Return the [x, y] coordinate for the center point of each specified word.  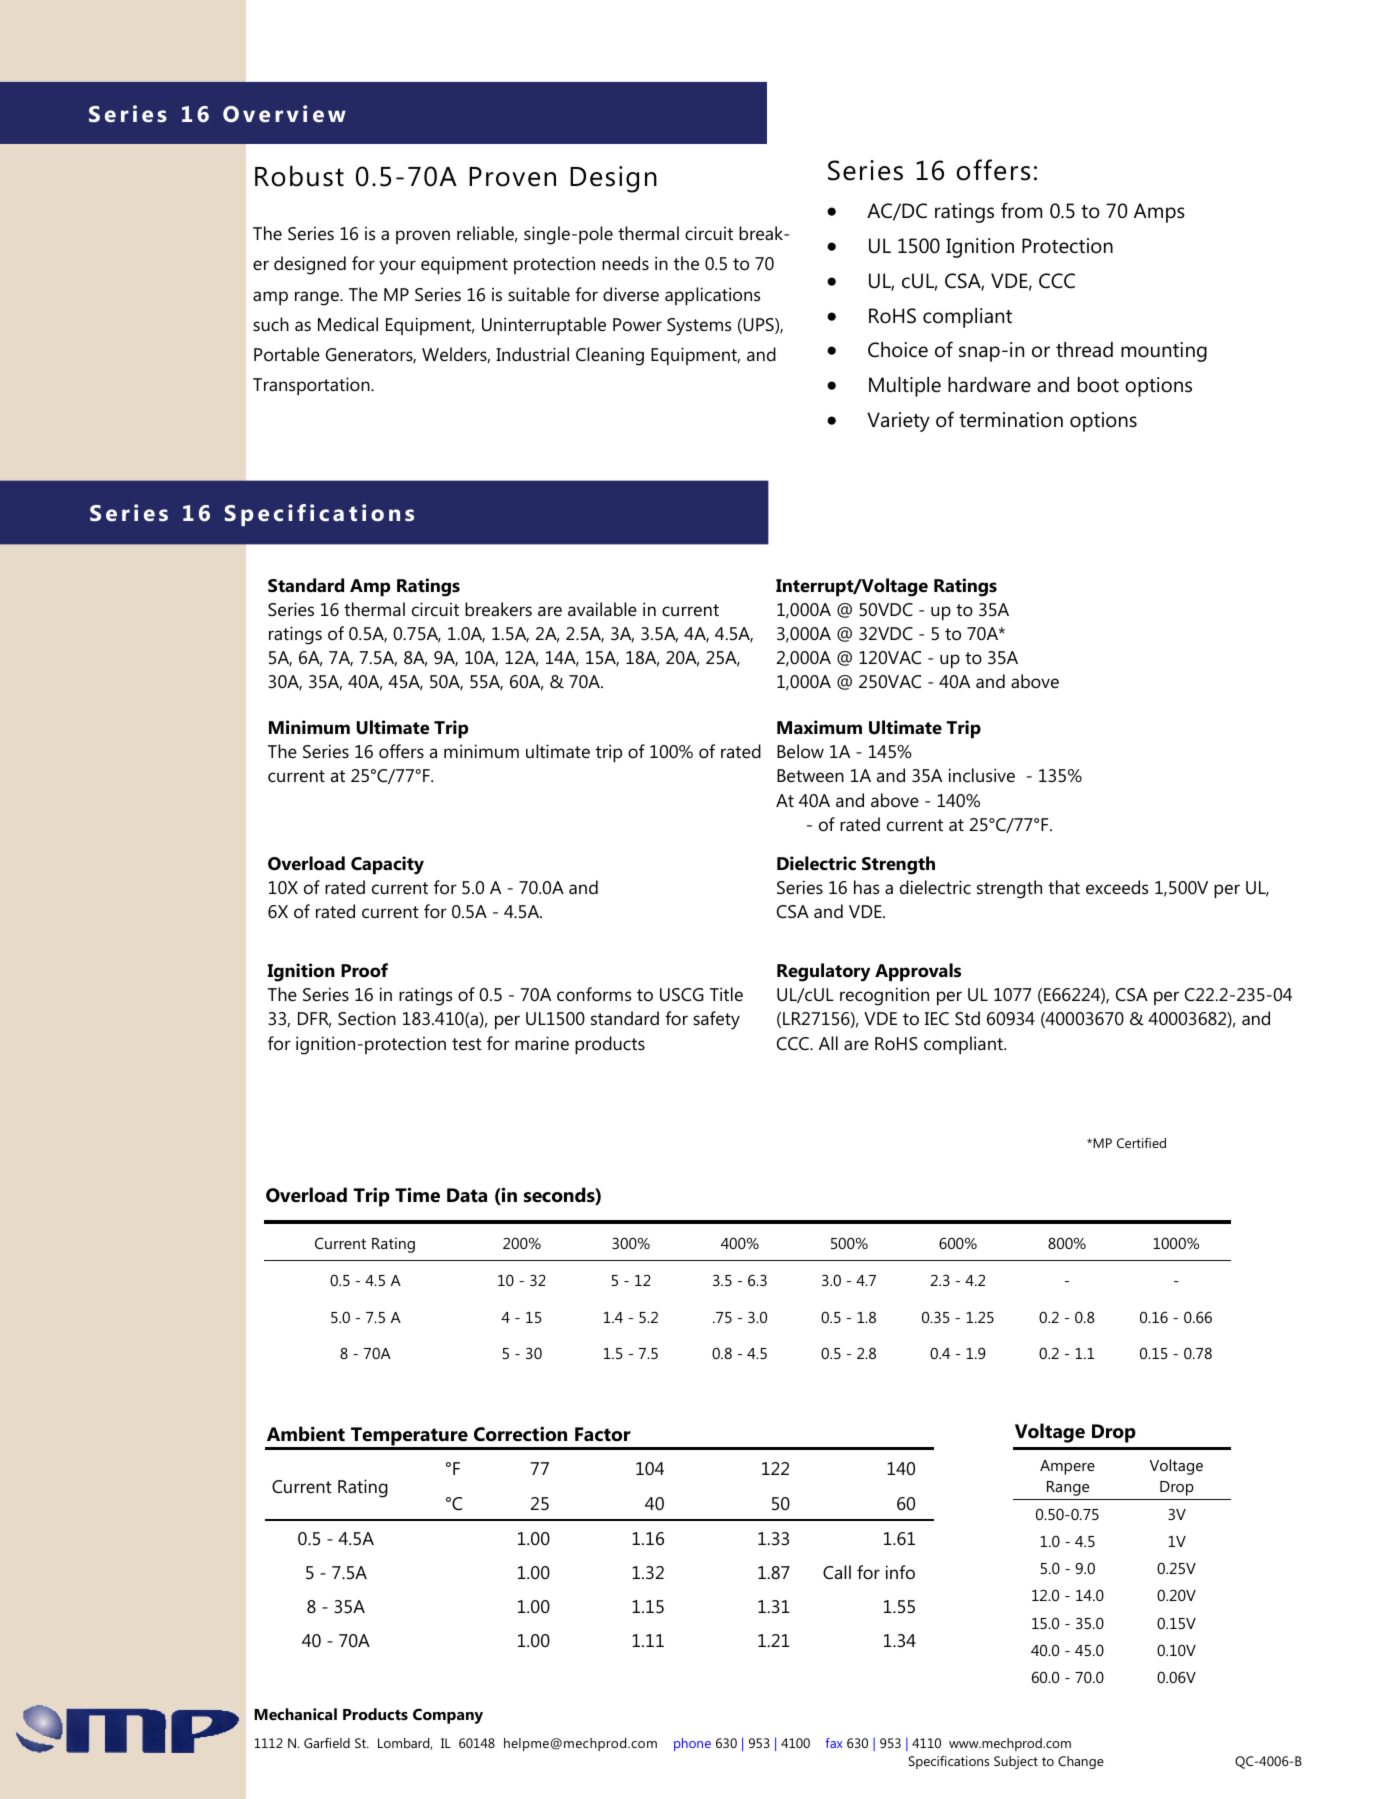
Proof [364, 970]
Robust [299, 176]
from [1021, 210]
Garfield [327, 1743]
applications [712, 296]
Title [726, 994]
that [1064, 887]
